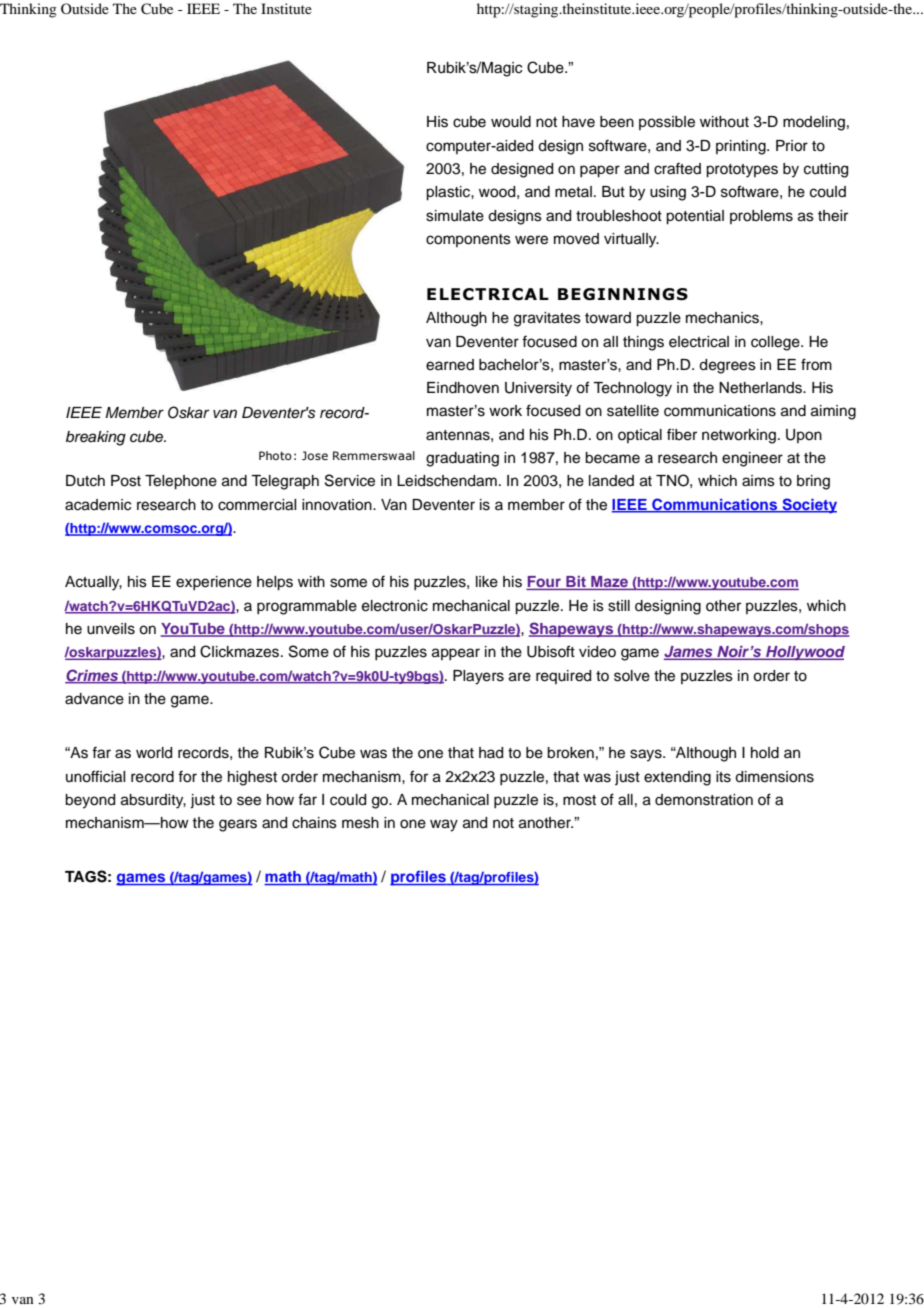 This screenshot has width=924, height=1308. What do you see at coordinates (487, 582) in the screenshot?
I see `like` at bounding box center [487, 582].
